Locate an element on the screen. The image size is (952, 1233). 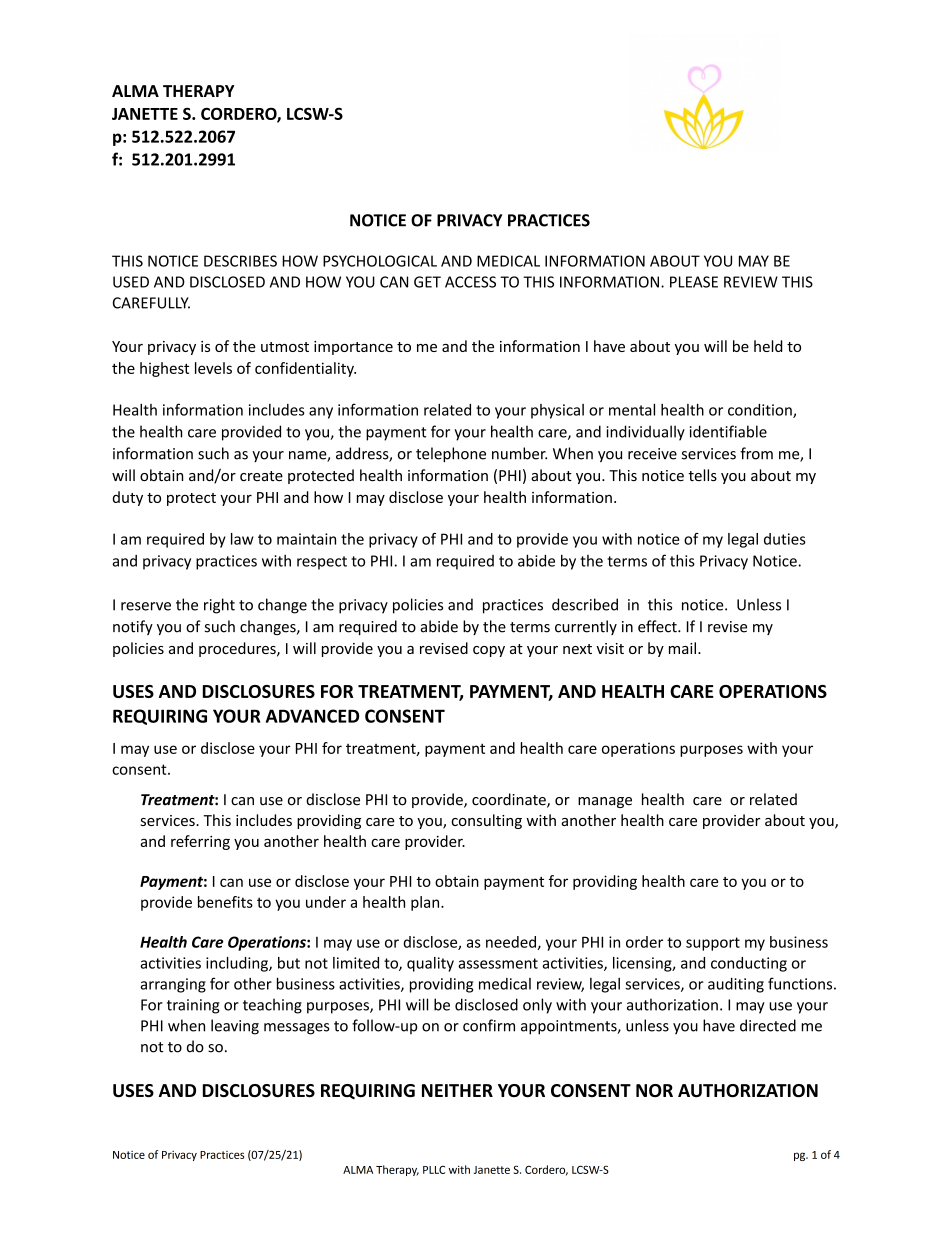
copy is located at coordinates (489, 651).
